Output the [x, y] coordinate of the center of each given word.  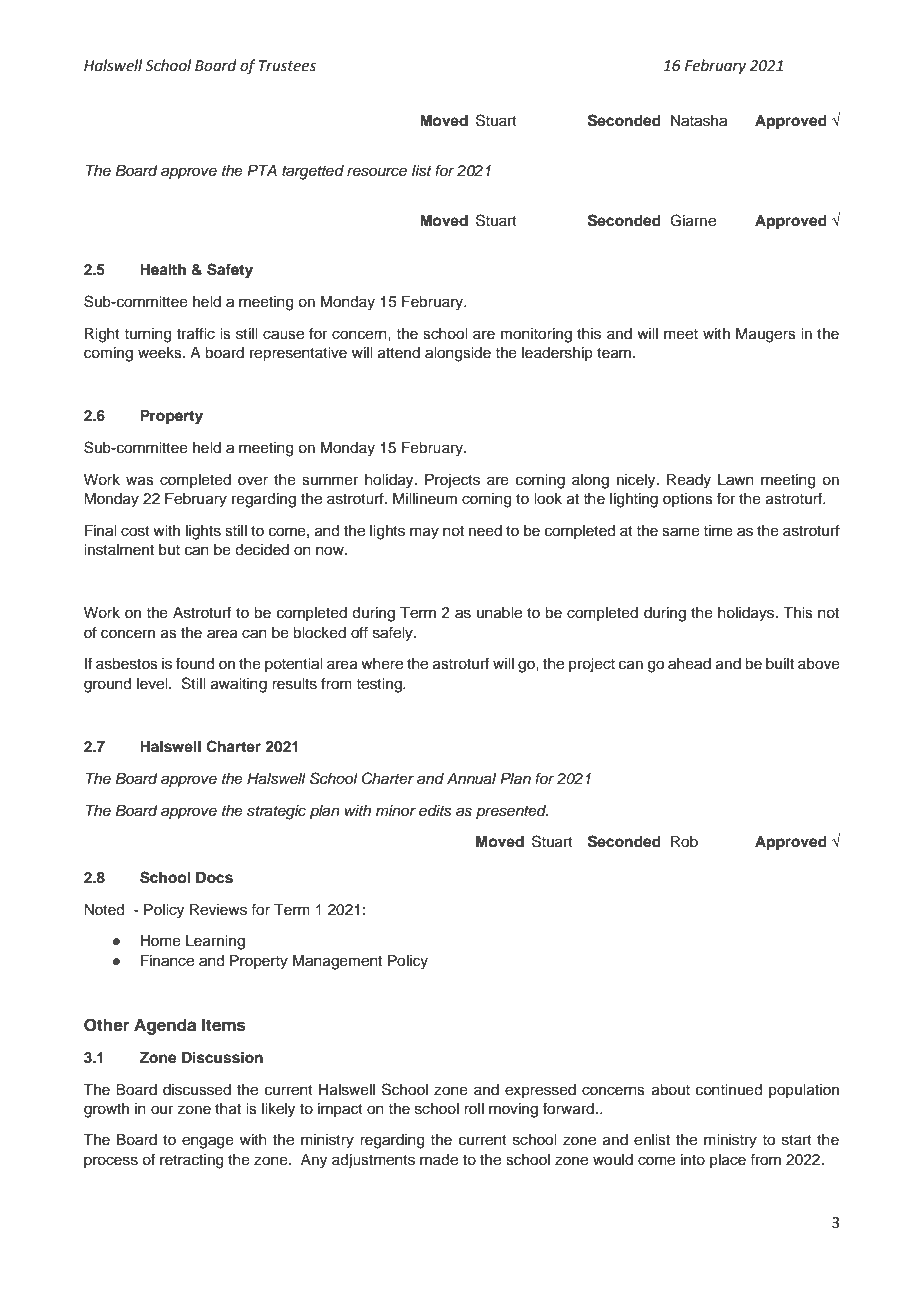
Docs [214, 878]
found [195, 663]
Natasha [699, 121]
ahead [689, 664]
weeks [161, 353]
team [614, 353]
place [728, 1161]
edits [435, 811]
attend [399, 353]
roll [474, 1108]
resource [377, 172]
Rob [684, 842]
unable [499, 613]
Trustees [287, 66]
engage [208, 1142]
